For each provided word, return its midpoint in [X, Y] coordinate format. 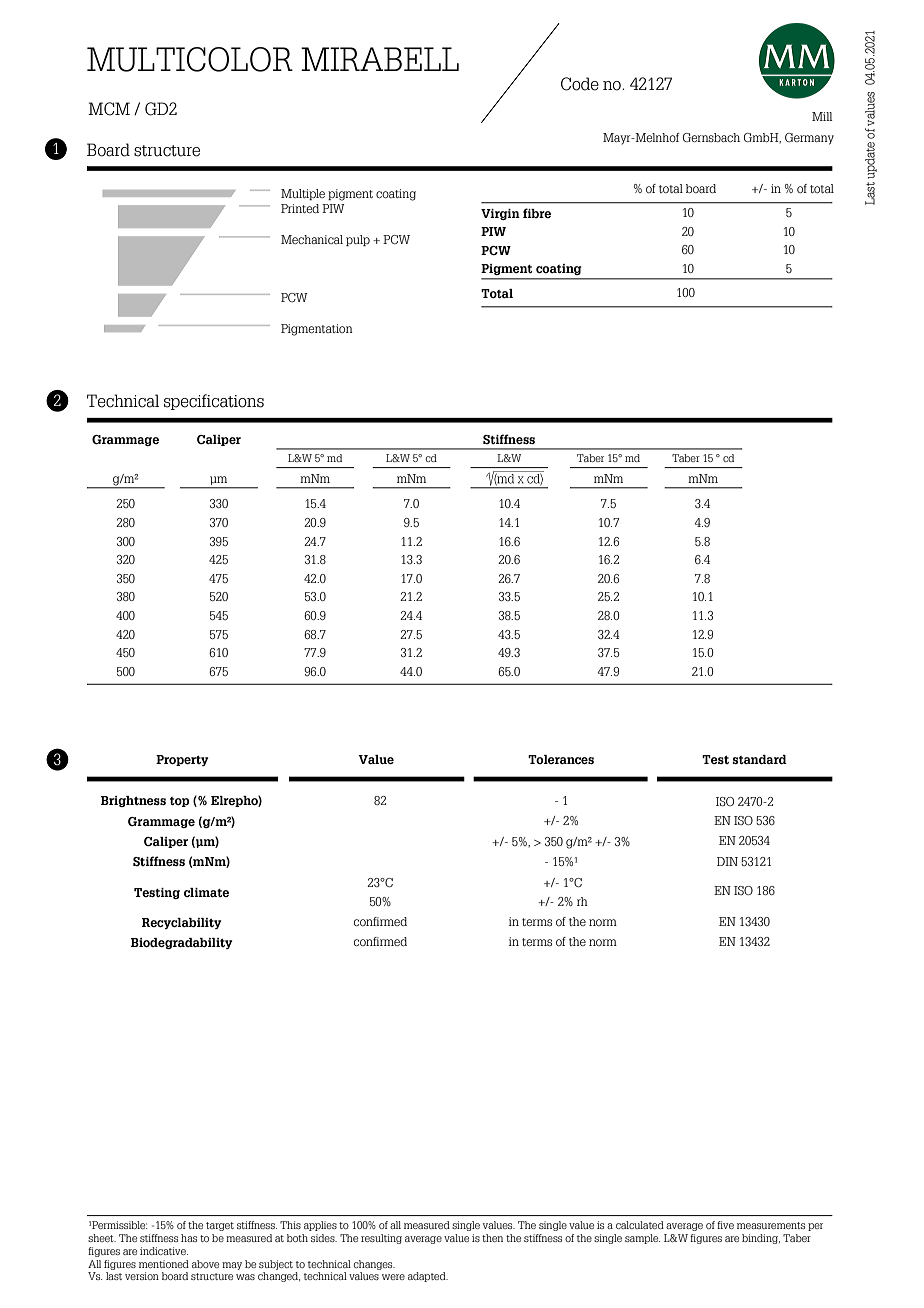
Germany [809, 139]
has [189, 1238]
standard [759, 759]
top [180, 802]
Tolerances [561, 759]
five [725, 1225]
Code [580, 84]
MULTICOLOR [190, 59]
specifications [214, 402]
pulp [358, 240]
